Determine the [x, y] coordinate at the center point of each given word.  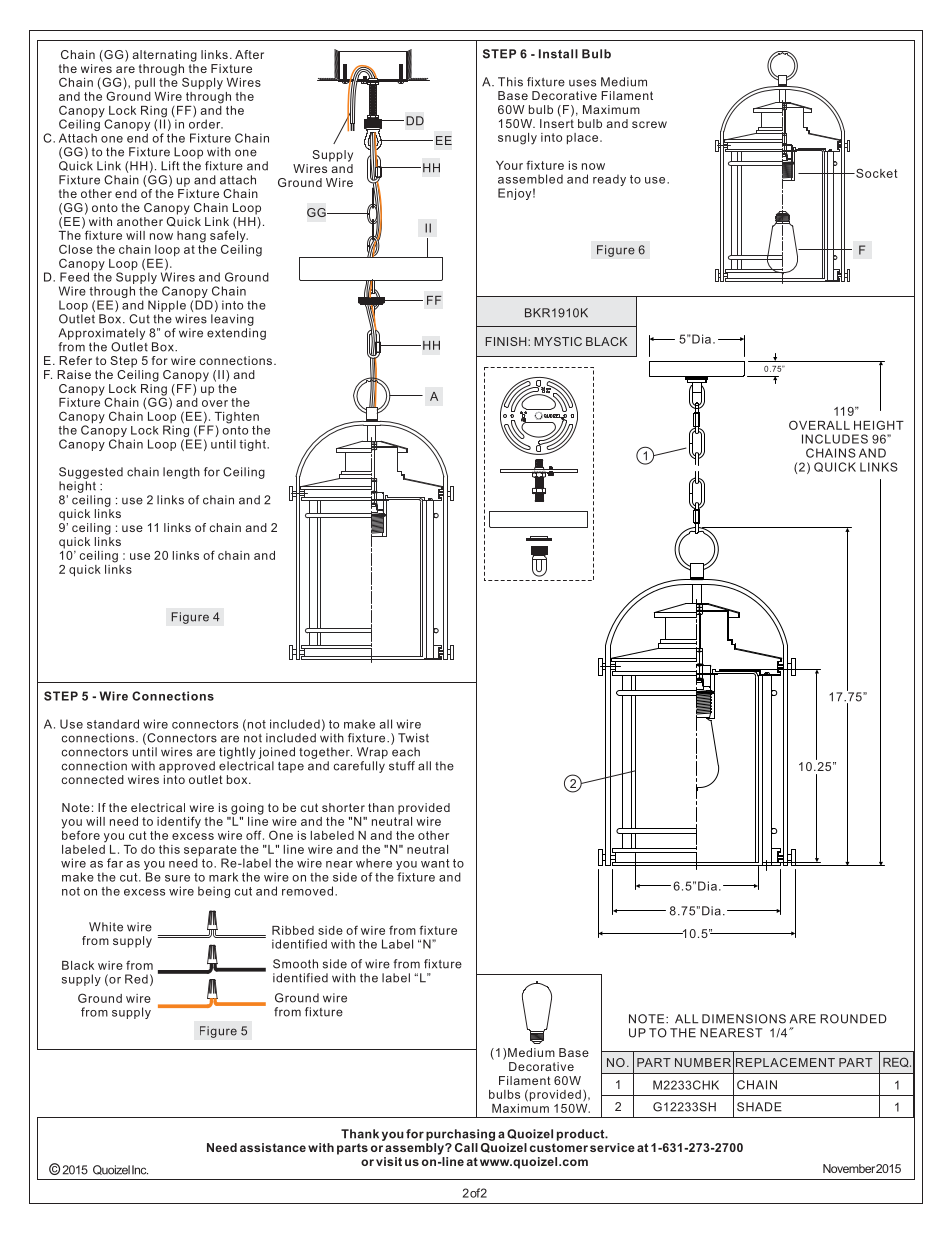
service [612, 1147]
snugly [517, 139]
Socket [876, 173]
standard [113, 724]
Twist [413, 738]
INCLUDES [835, 439]
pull [145, 83]
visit [389, 1161]
